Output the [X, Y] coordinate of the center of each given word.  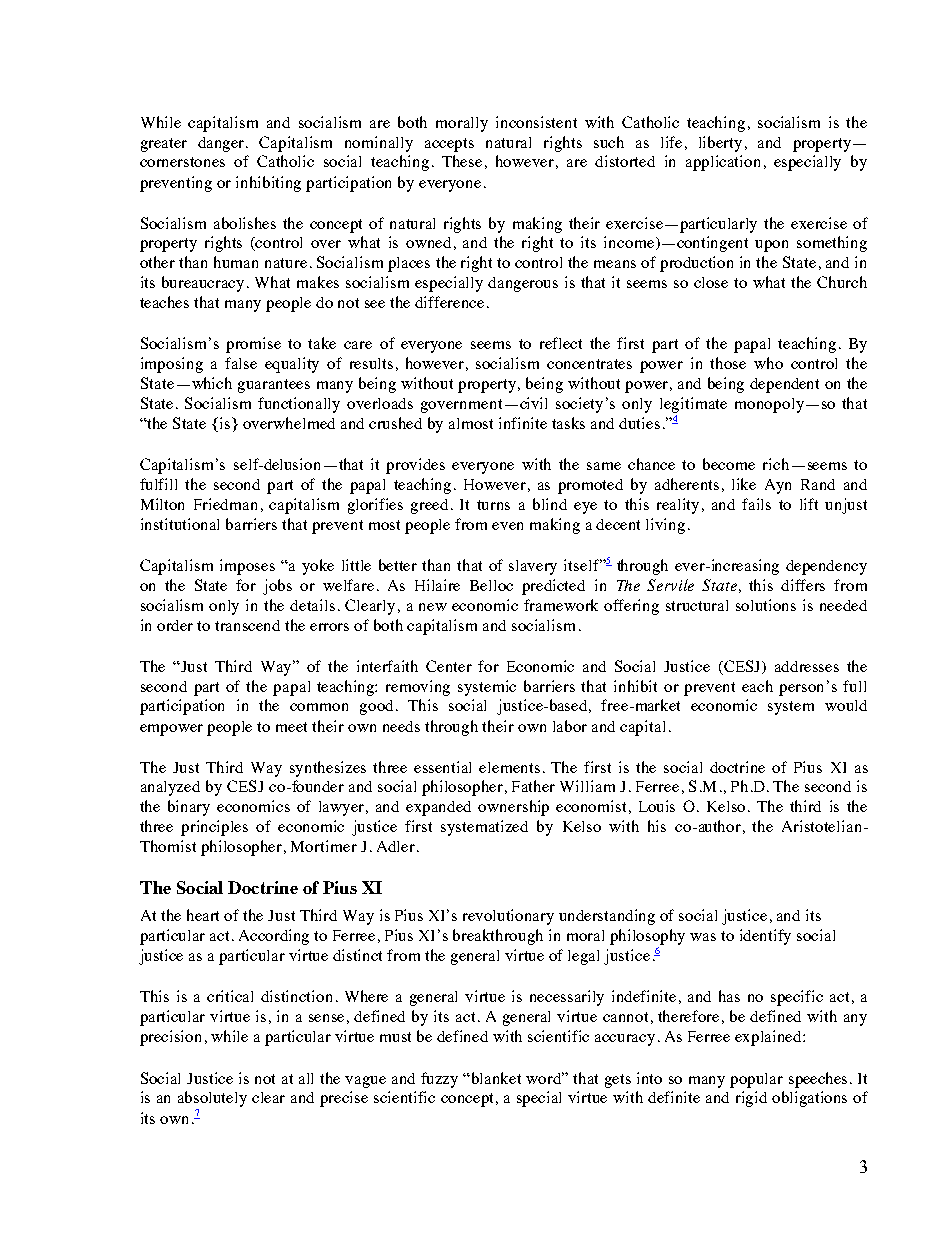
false [241, 363]
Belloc [491, 585]
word [545, 1078]
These [462, 161]
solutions [766, 605]
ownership [513, 808]
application [723, 163]
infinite [523, 423]
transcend [247, 625]
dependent [784, 385]
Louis [657, 806]
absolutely [212, 1099]
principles [214, 828]
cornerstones [182, 162]
